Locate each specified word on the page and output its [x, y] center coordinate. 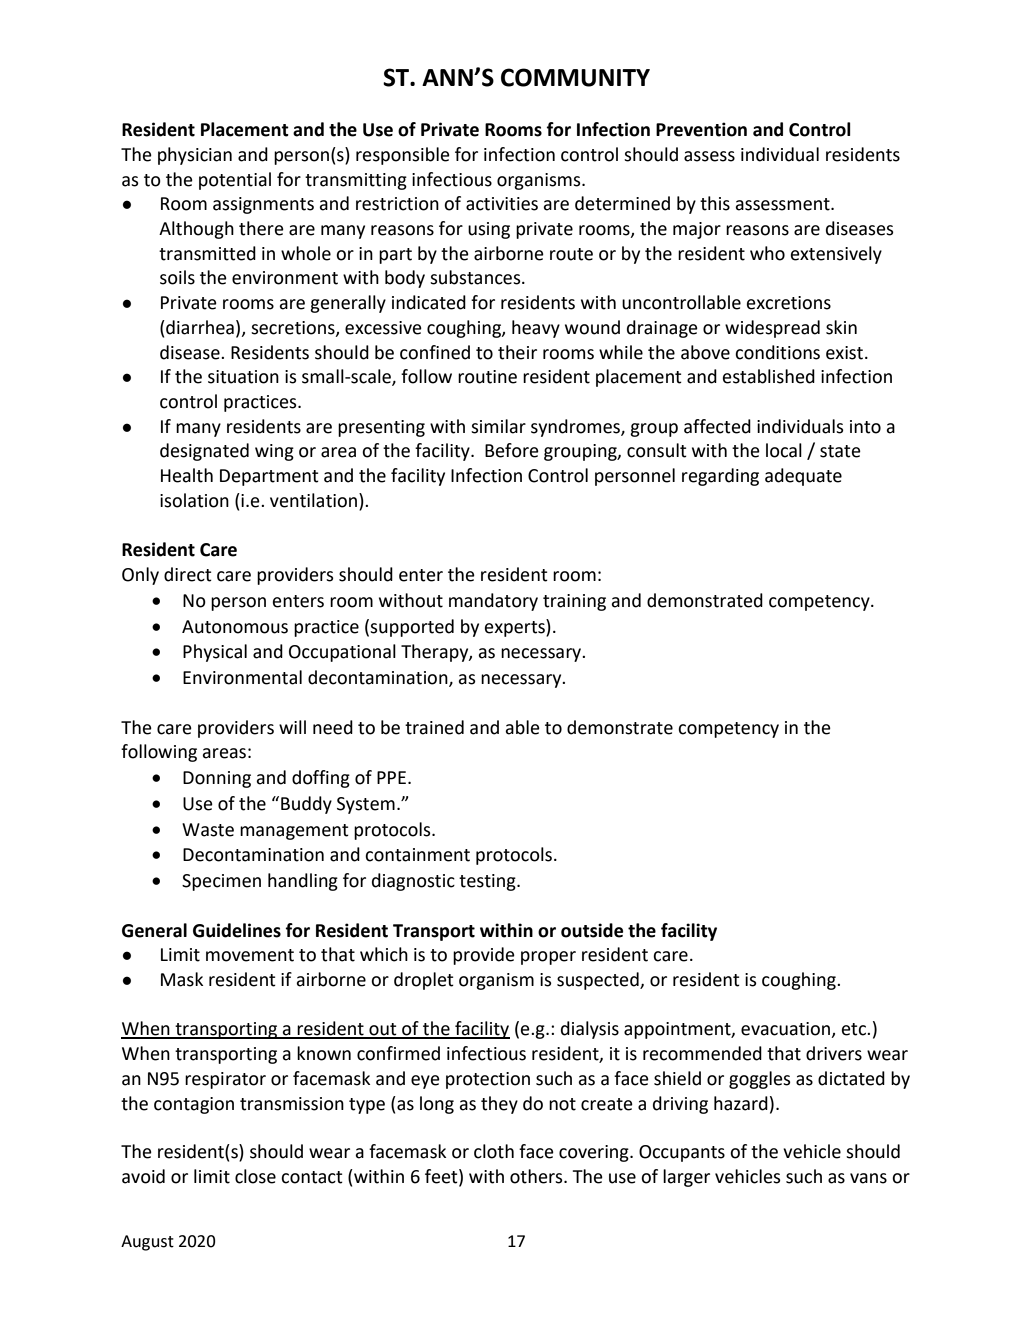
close [255, 1176]
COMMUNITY [575, 77]
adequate [803, 477]
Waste [208, 830]
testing [488, 882]
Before [512, 450]
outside [592, 930]
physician [195, 156]
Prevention [701, 129]
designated [204, 452]
